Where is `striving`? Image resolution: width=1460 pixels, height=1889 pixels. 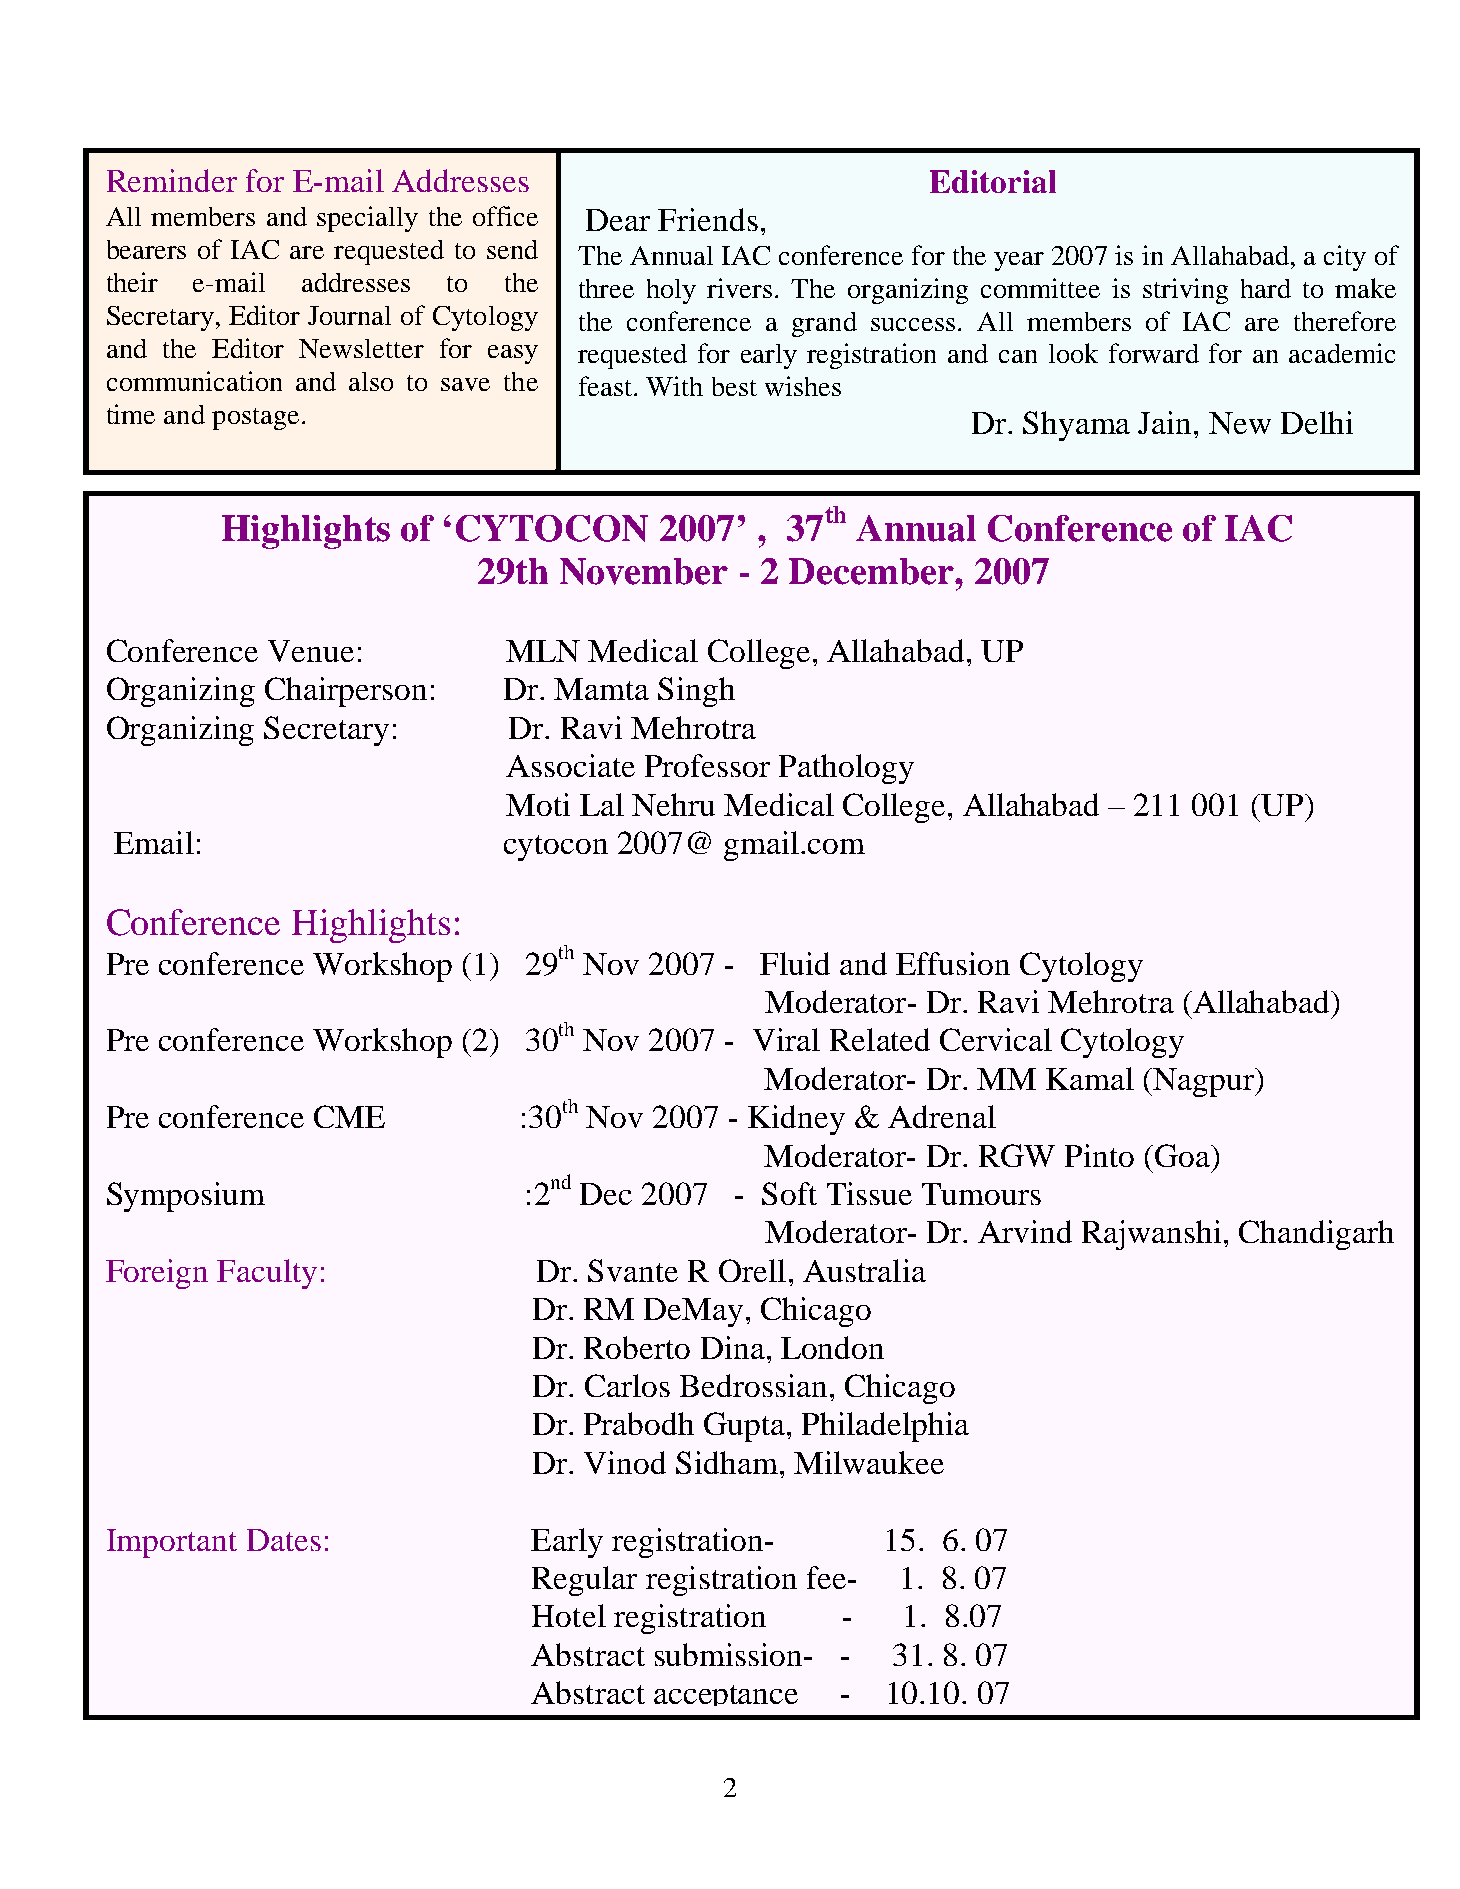
striving is located at coordinates (1185, 291).
